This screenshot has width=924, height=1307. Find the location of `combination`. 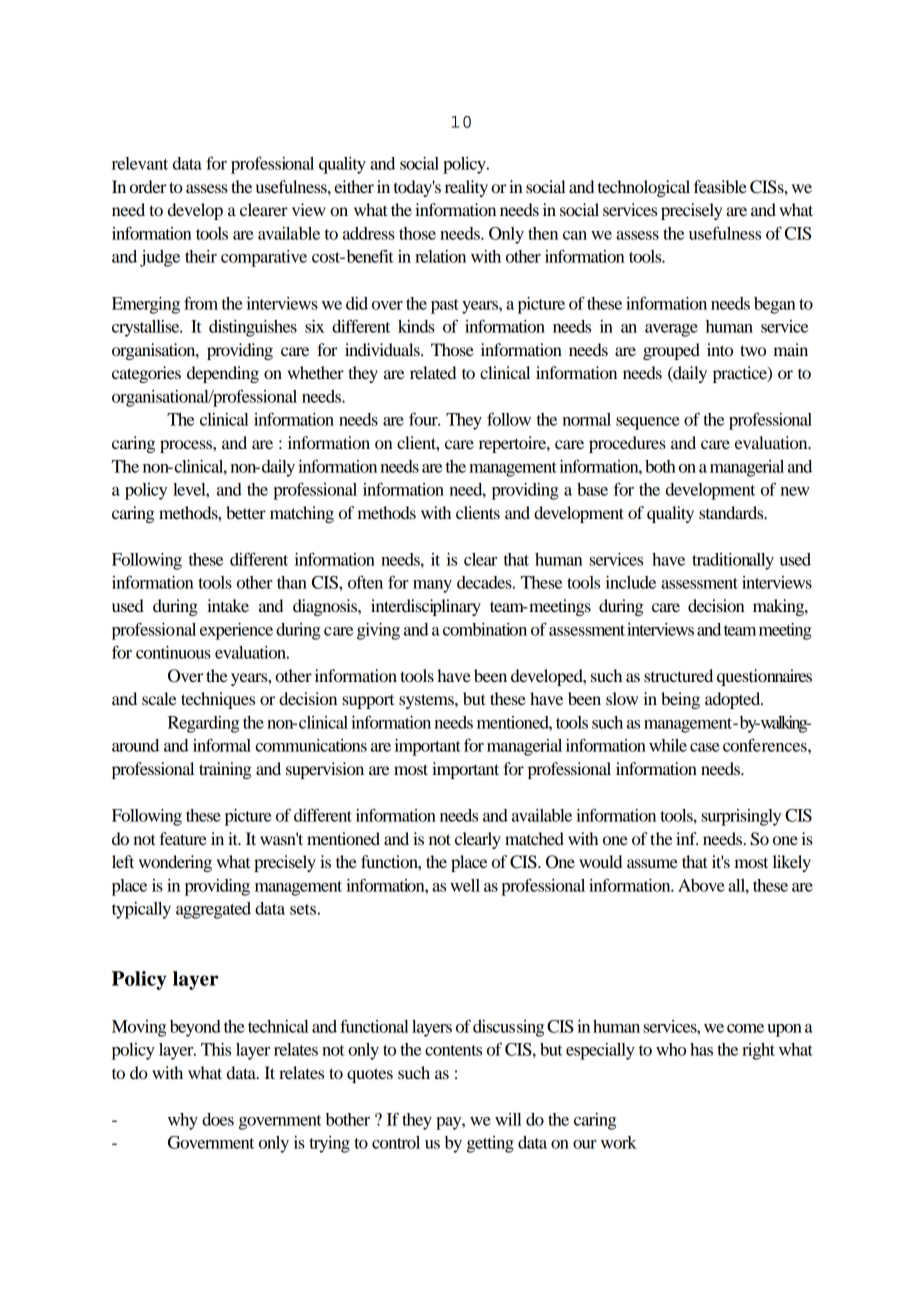

combination is located at coordinates (485, 629).
